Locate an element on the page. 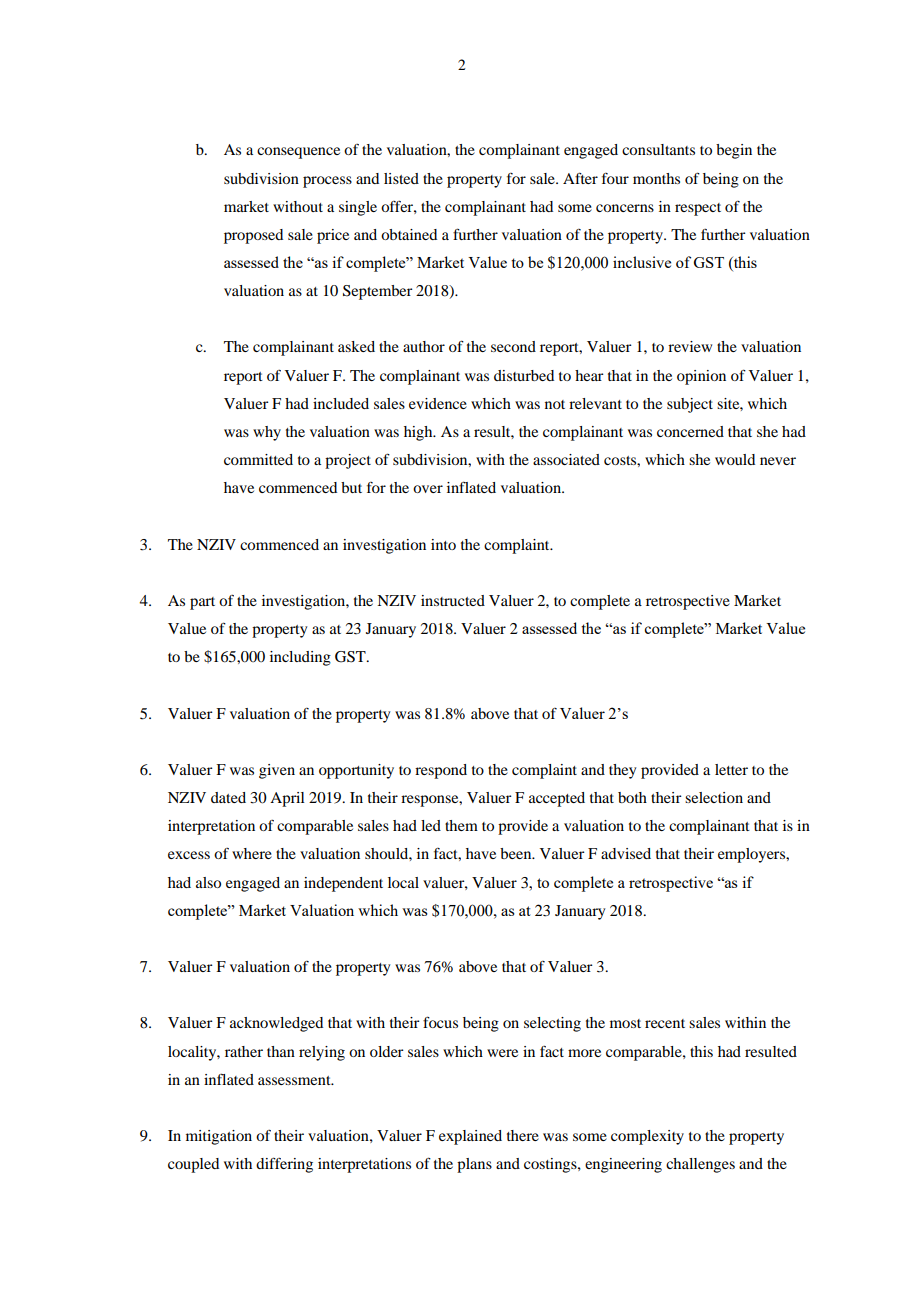 The height and width of the image is (1309, 924). instructed is located at coordinates (453, 600).
